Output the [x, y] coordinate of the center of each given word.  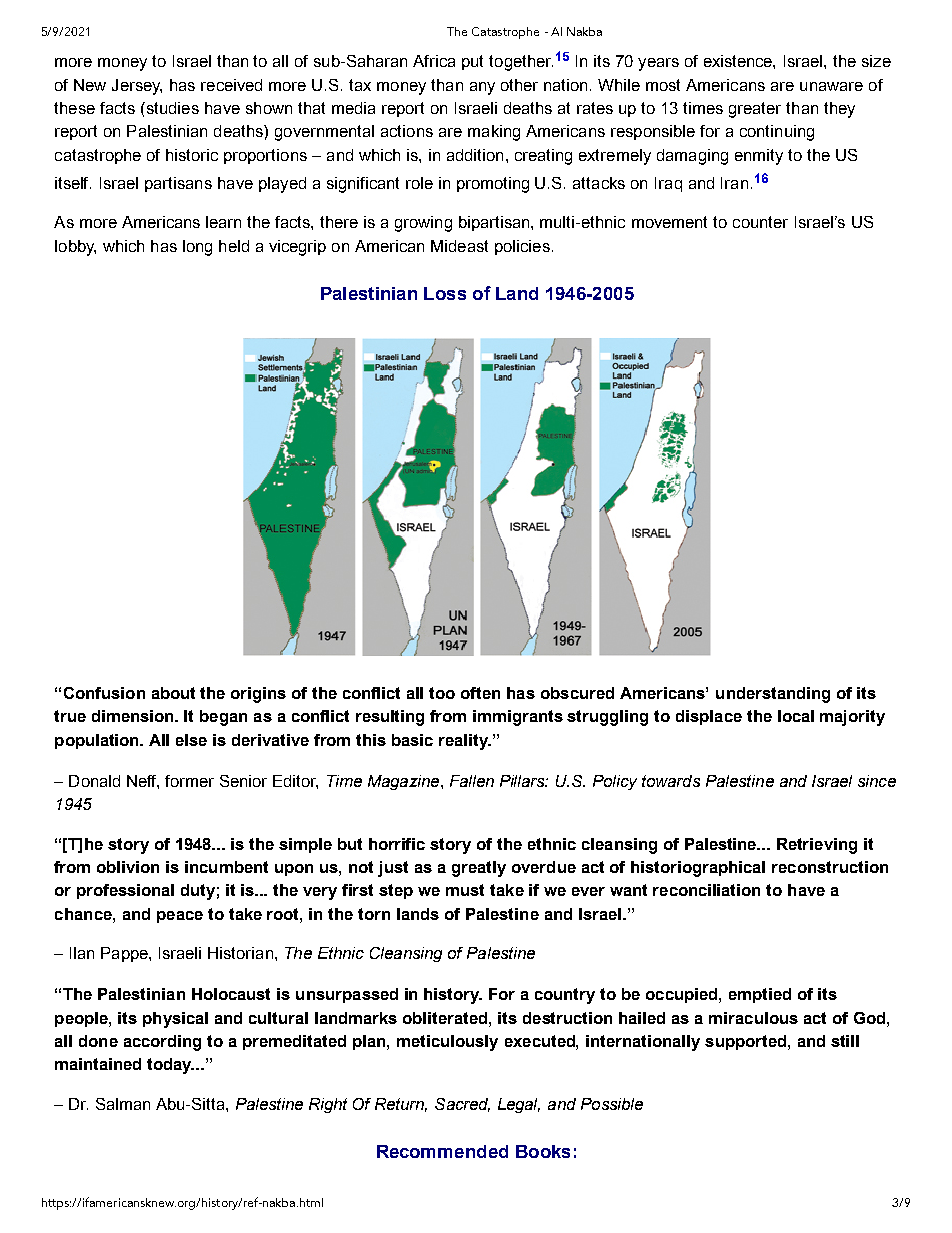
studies [171, 108]
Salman [123, 1104]
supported [747, 1042]
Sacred [462, 1105]
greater [755, 110]
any [482, 88]
